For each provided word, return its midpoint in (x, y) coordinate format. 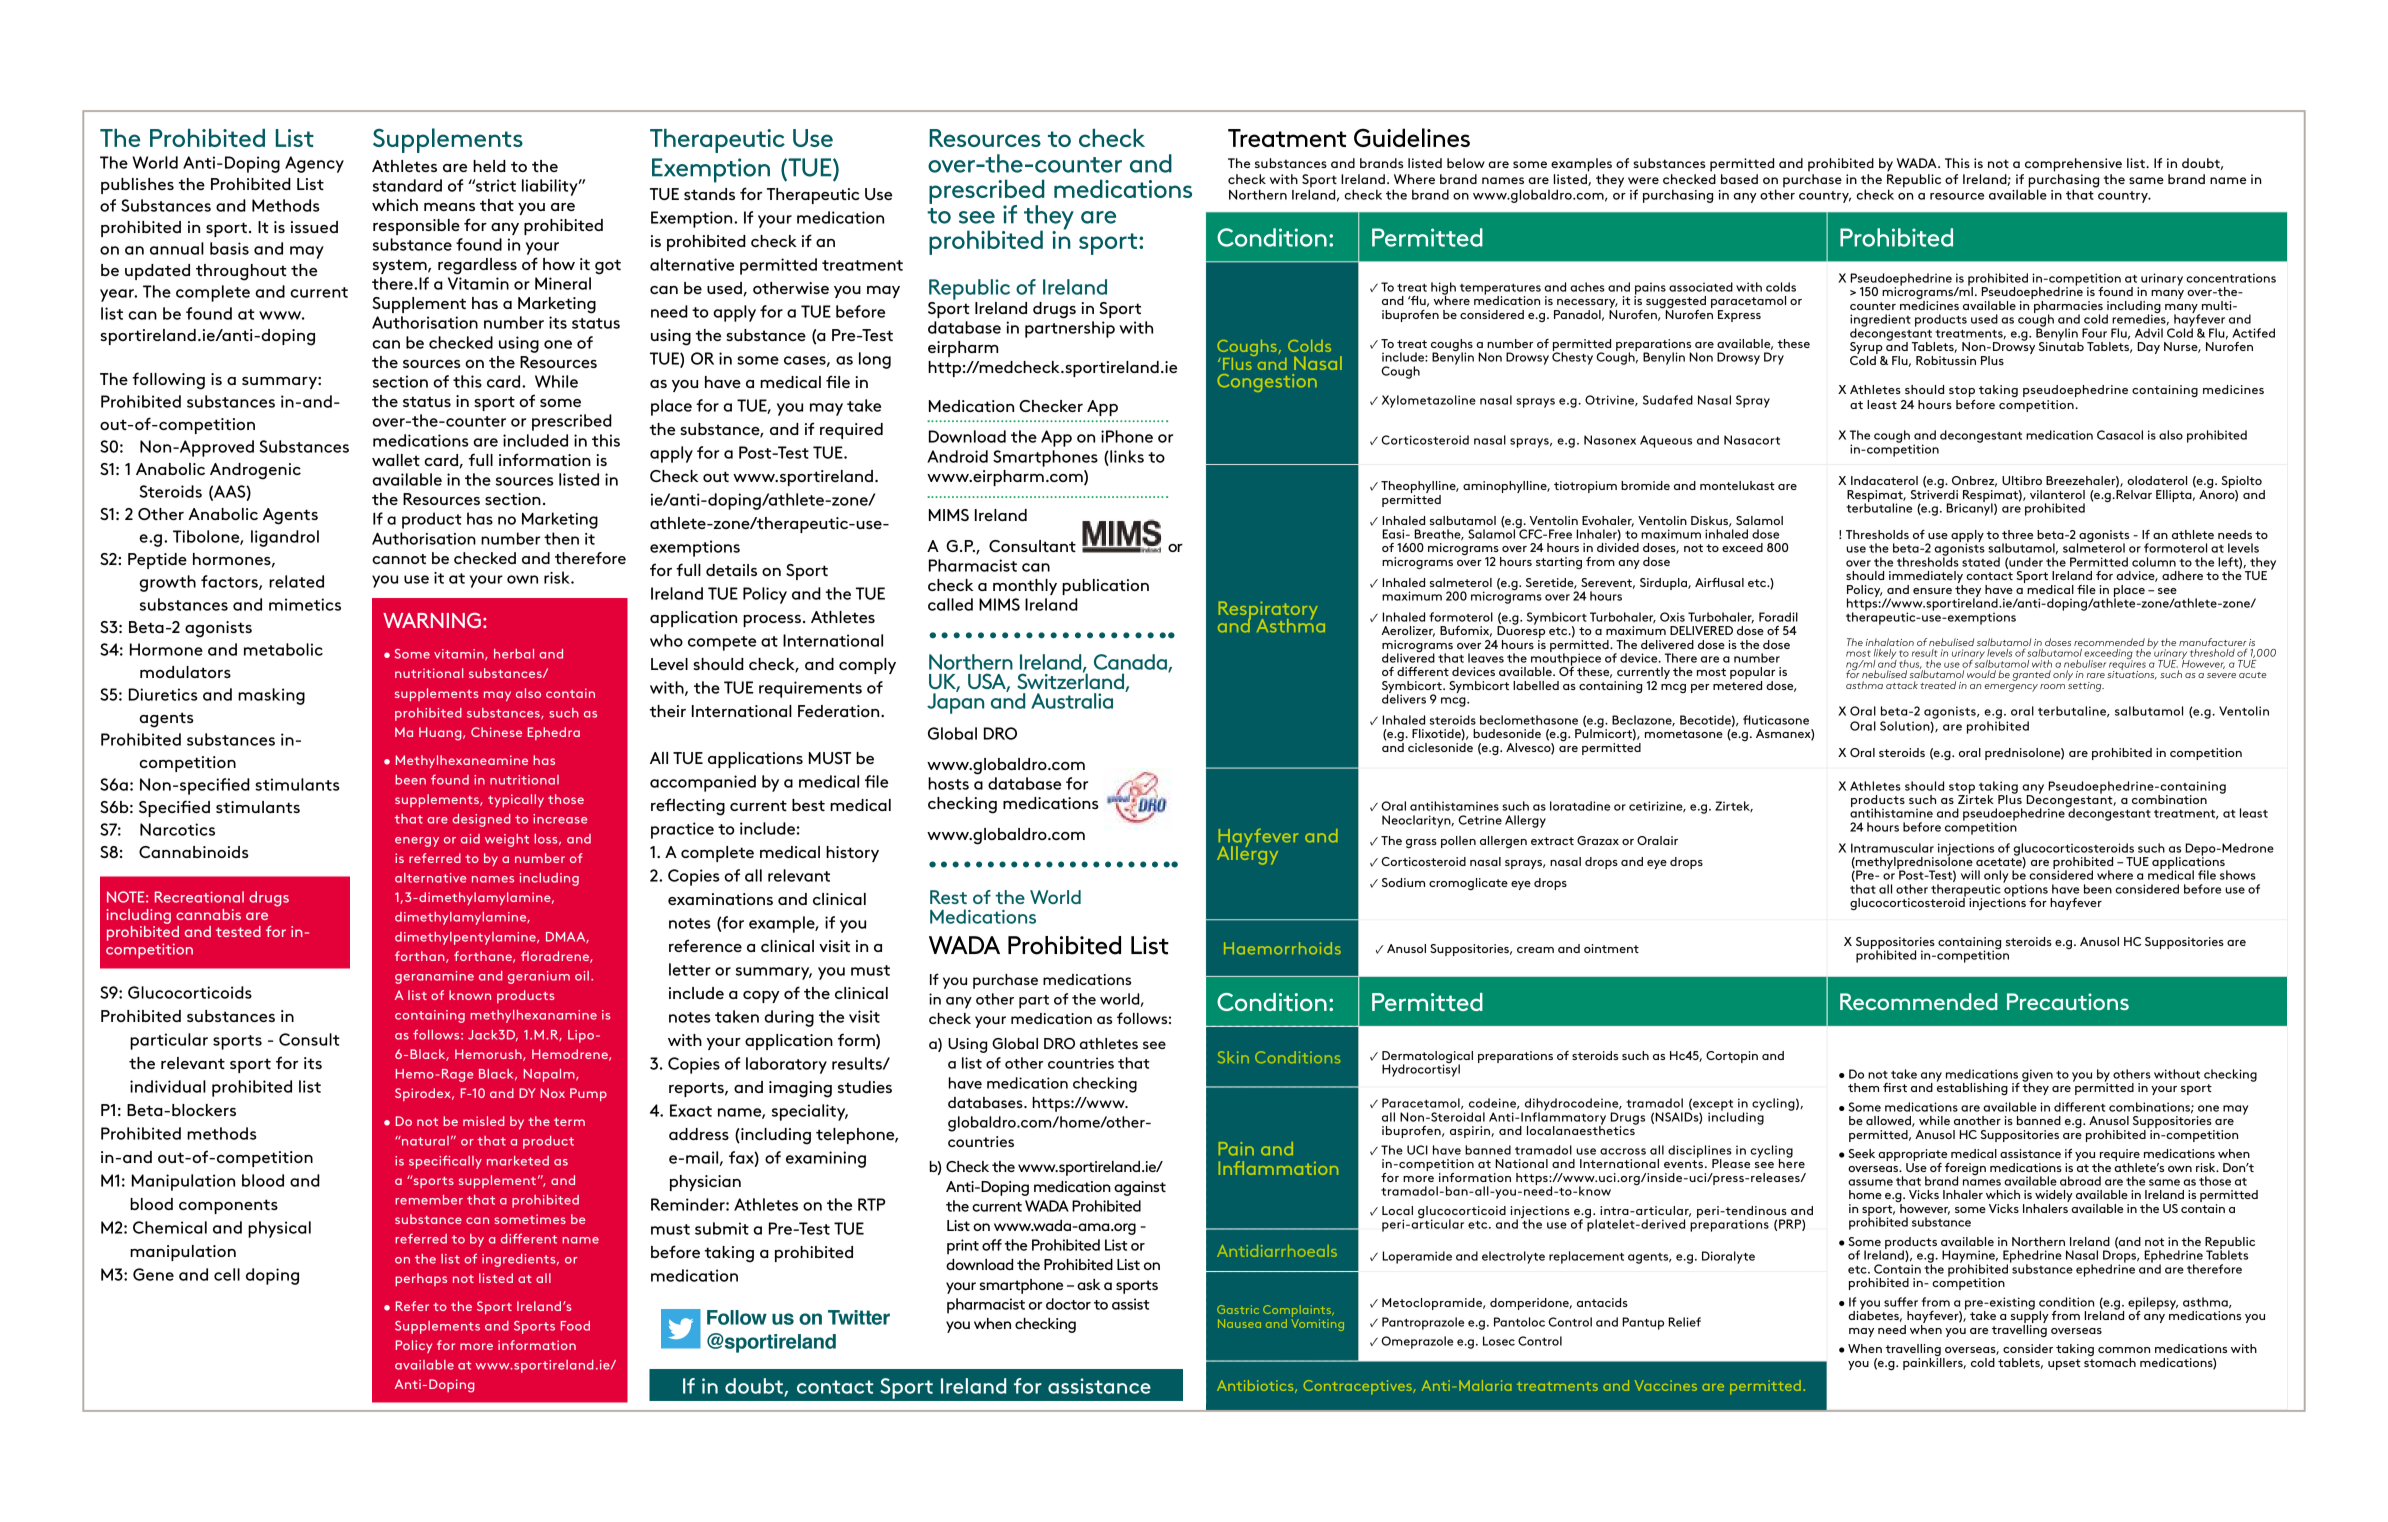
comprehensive (2073, 165)
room (2052, 686)
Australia (1072, 701)
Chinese (496, 732)
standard (407, 185)
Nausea (1239, 1323)
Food (575, 1326)
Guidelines (1412, 137)
